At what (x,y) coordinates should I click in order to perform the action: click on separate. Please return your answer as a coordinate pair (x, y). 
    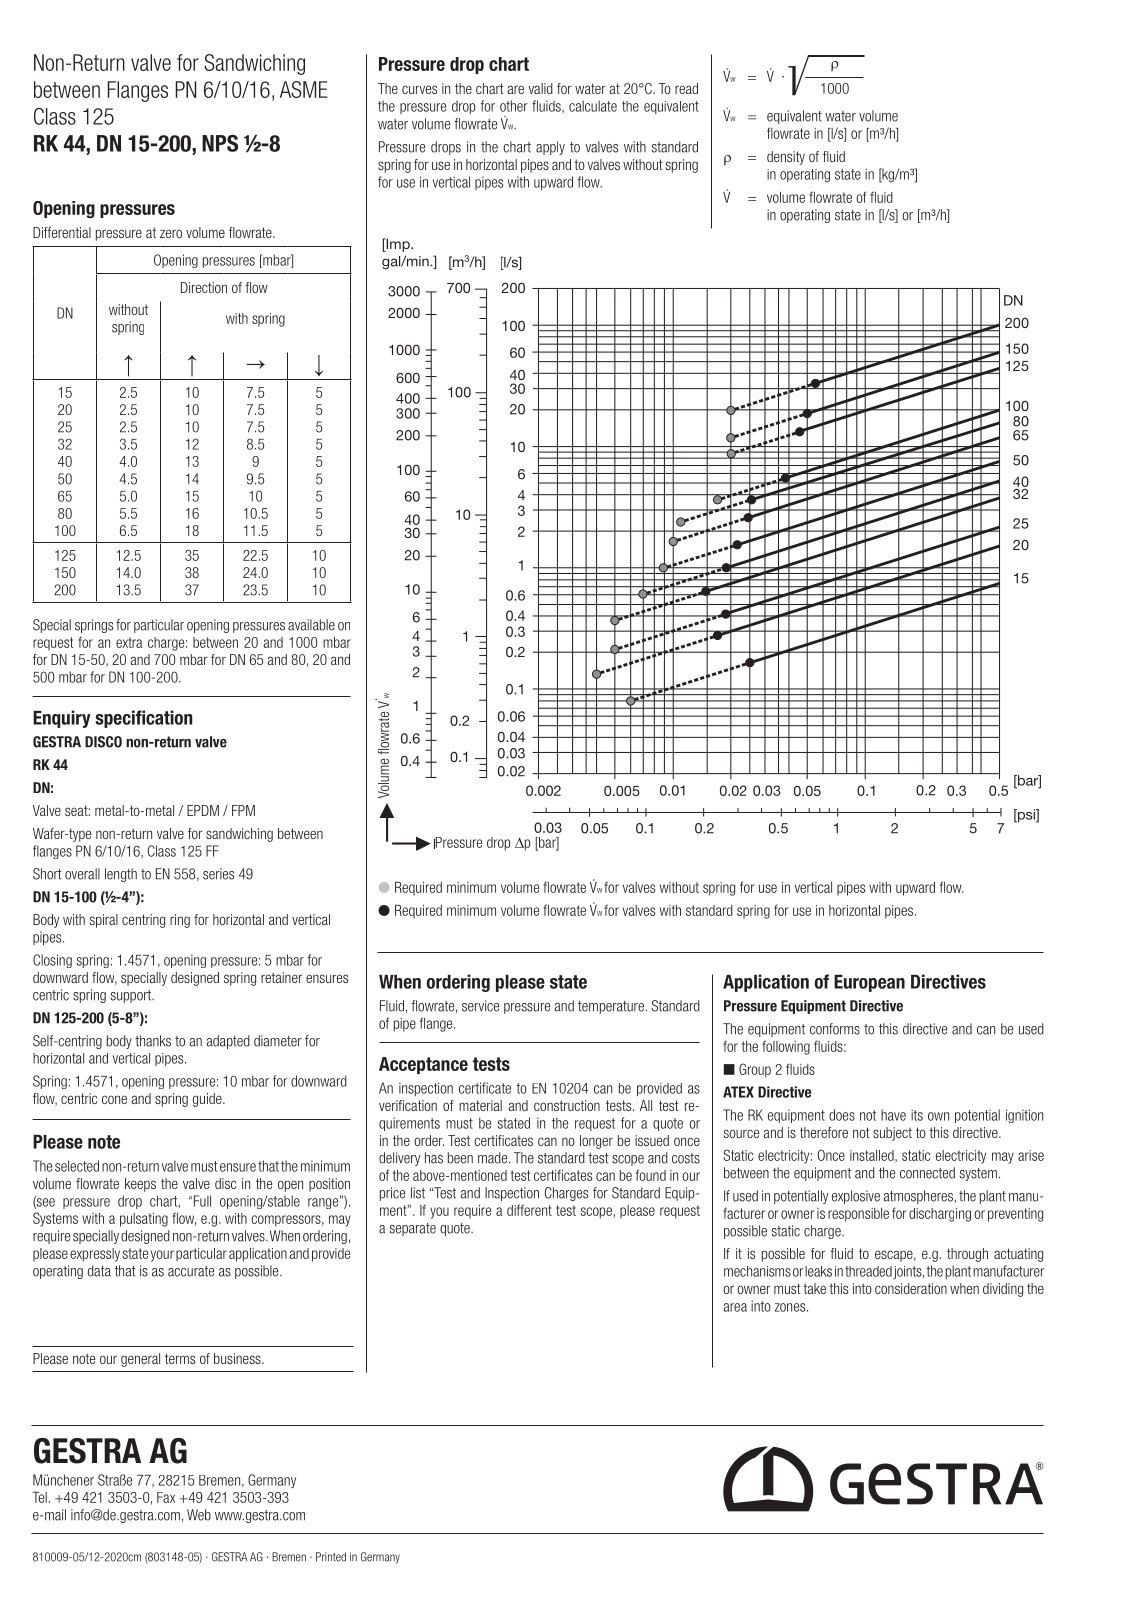
    Looking at the image, I should click on (413, 1229).
